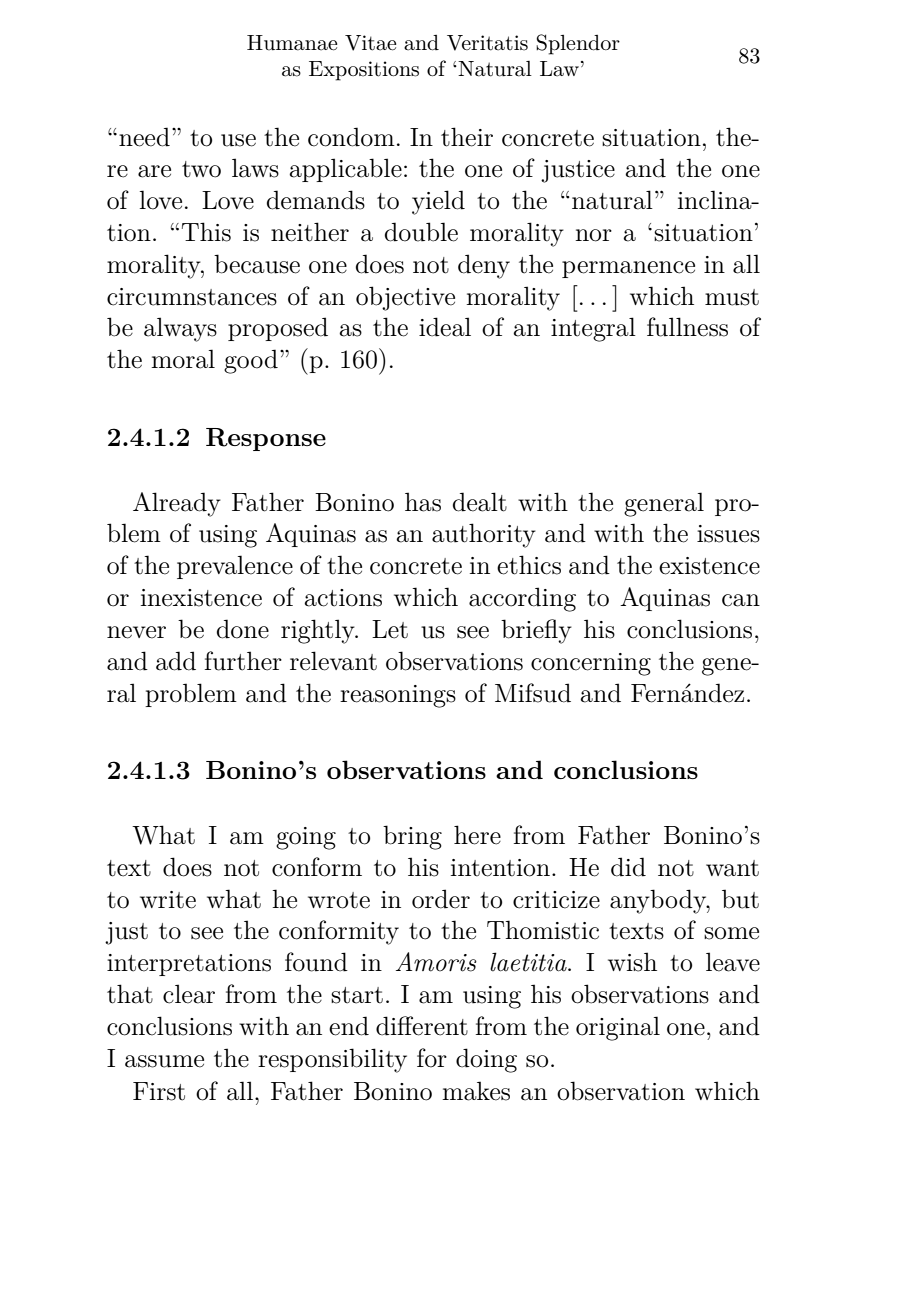 The width and height of the screenshot is (924, 1311). What do you see at coordinates (422, 1026) in the screenshot?
I see `different` at bounding box center [422, 1026].
